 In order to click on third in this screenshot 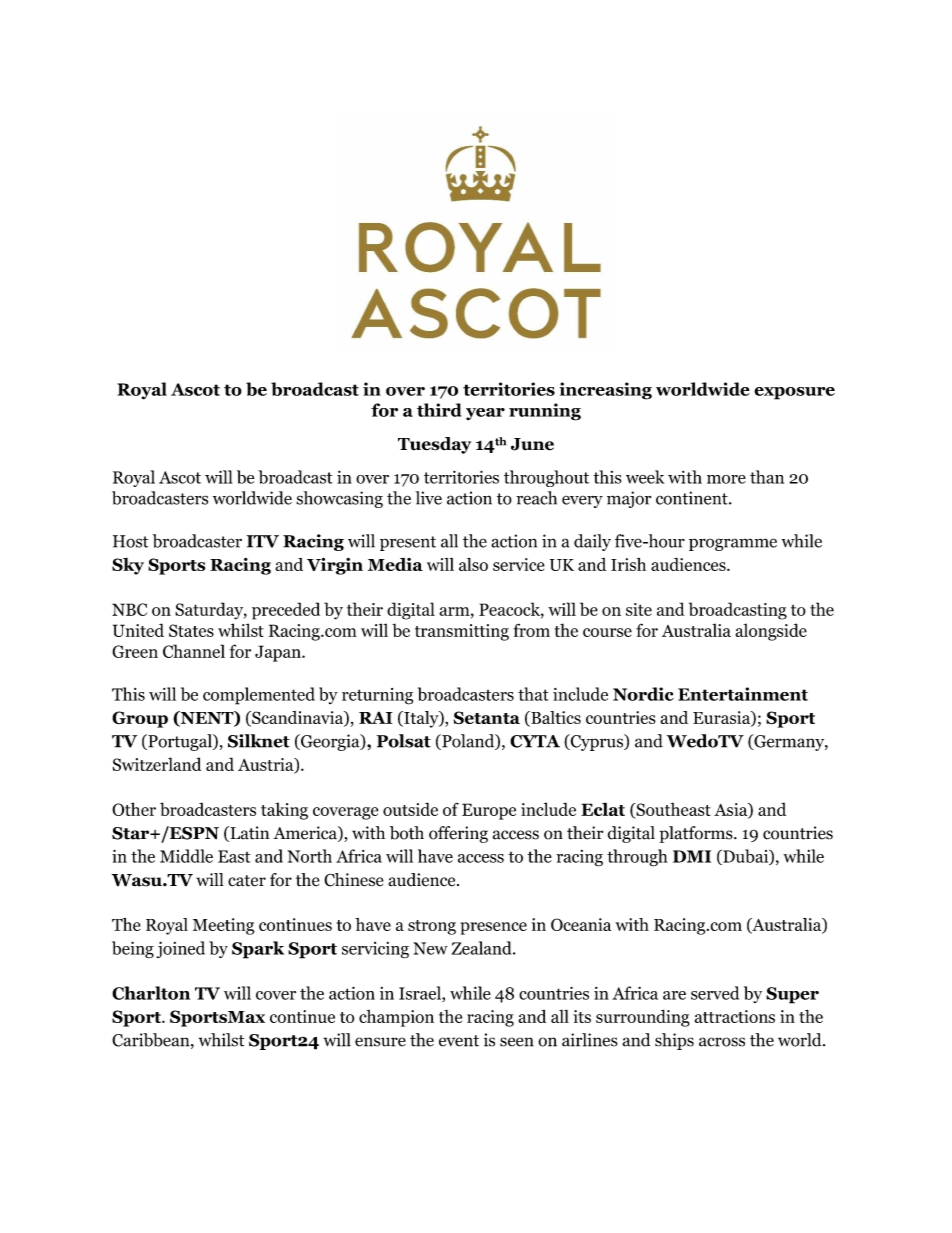, I will do `click(439, 410)`.
